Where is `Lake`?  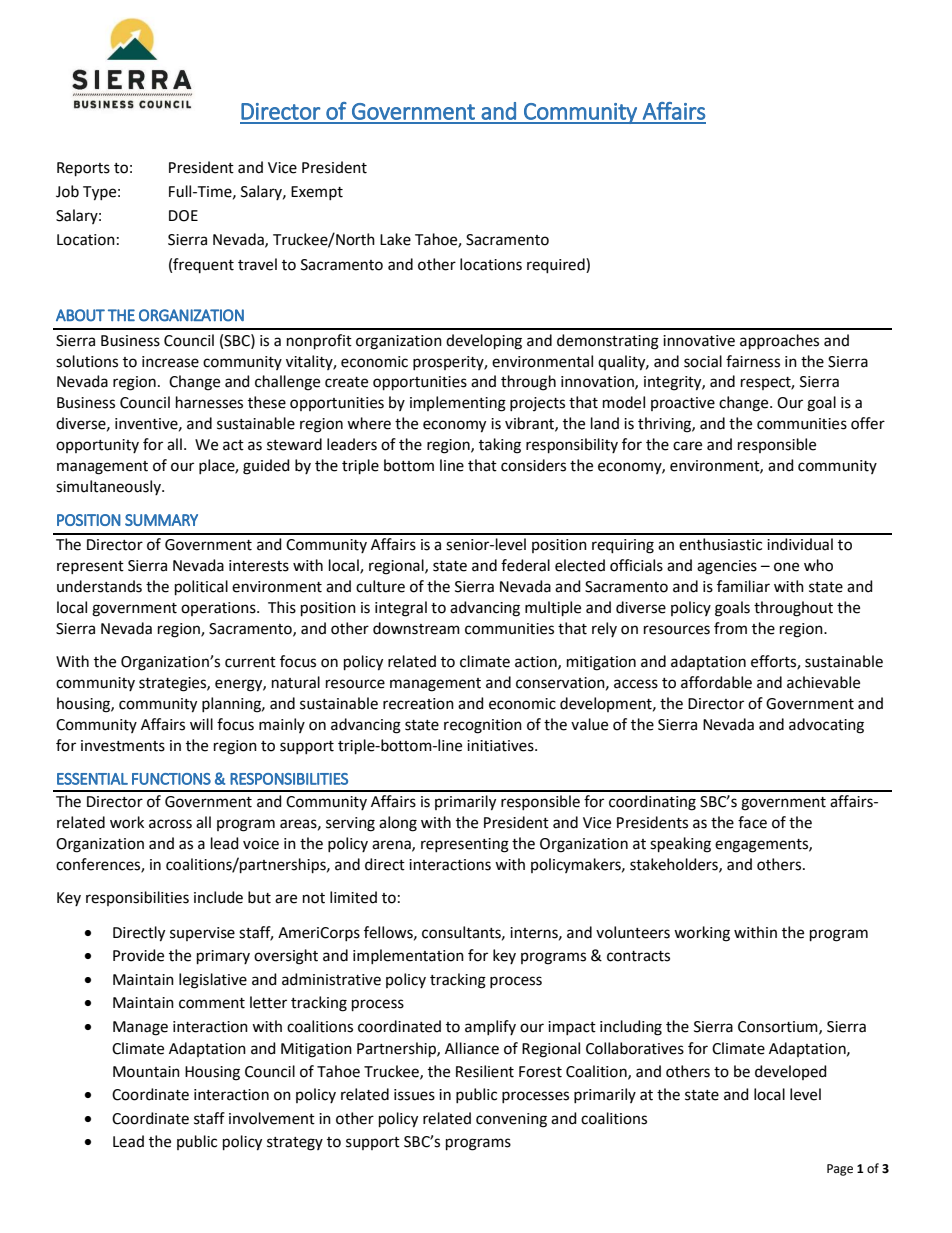 Lake is located at coordinates (395, 239).
